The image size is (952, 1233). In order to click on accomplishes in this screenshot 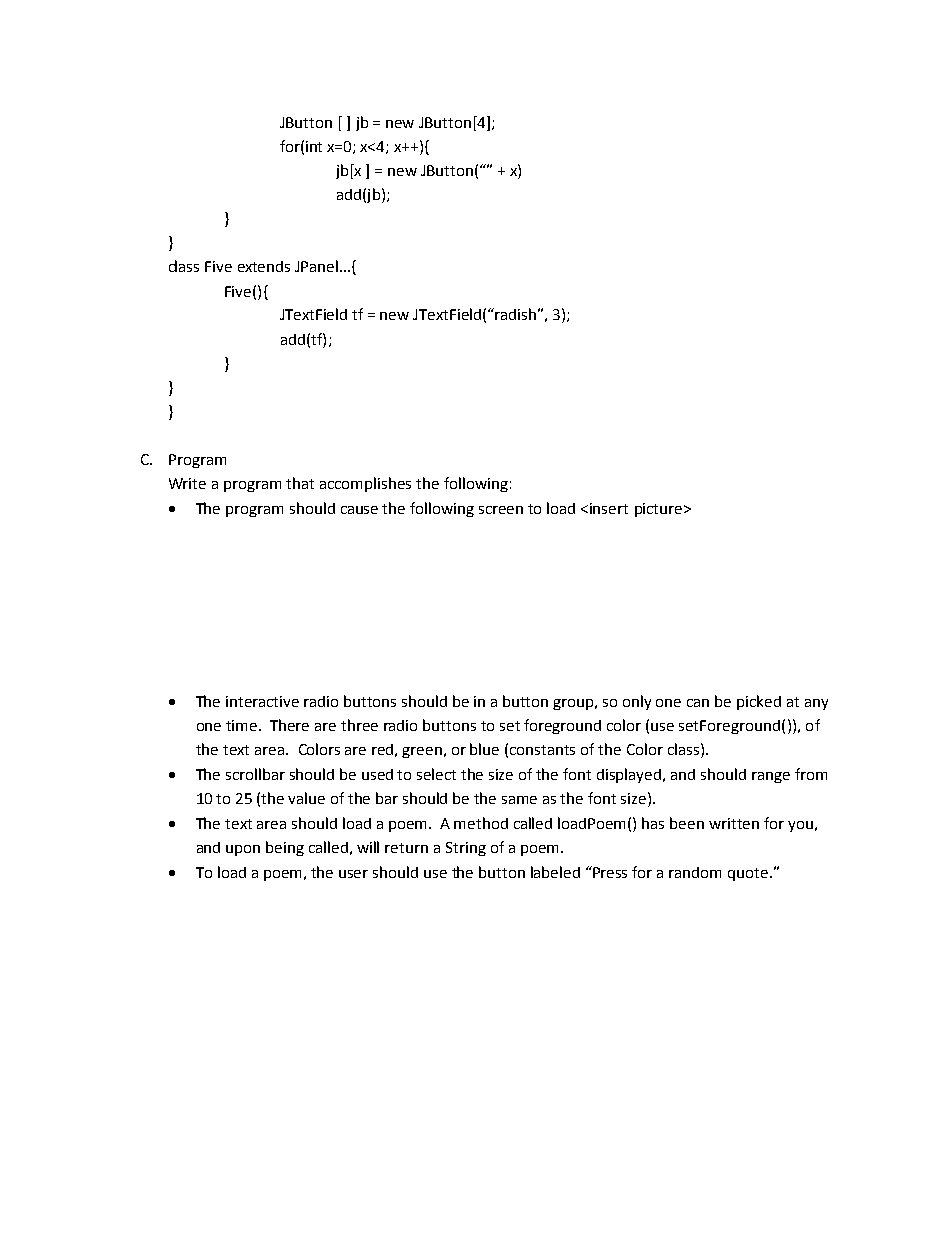, I will do `click(365, 484)`.
